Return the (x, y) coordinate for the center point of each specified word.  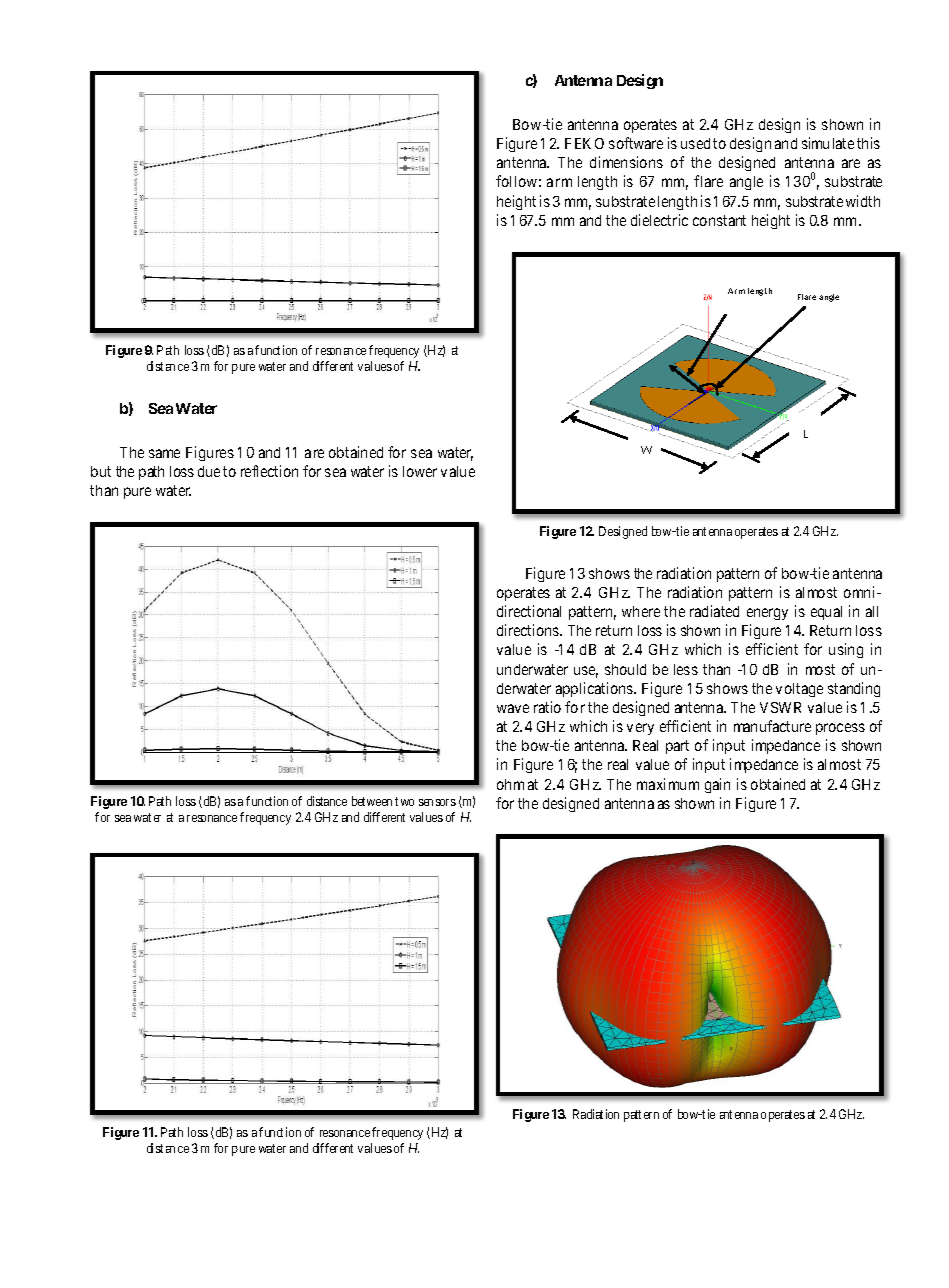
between (372, 801)
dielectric (659, 220)
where (641, 611)
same (164, 453)
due (209, 471)
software (636, 143)
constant (719, 220)
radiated (714, 611)
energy (767, 614)
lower (420, 471)
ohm (510, 784)
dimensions (626, 162)
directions (529, 630)
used (695, 143)
